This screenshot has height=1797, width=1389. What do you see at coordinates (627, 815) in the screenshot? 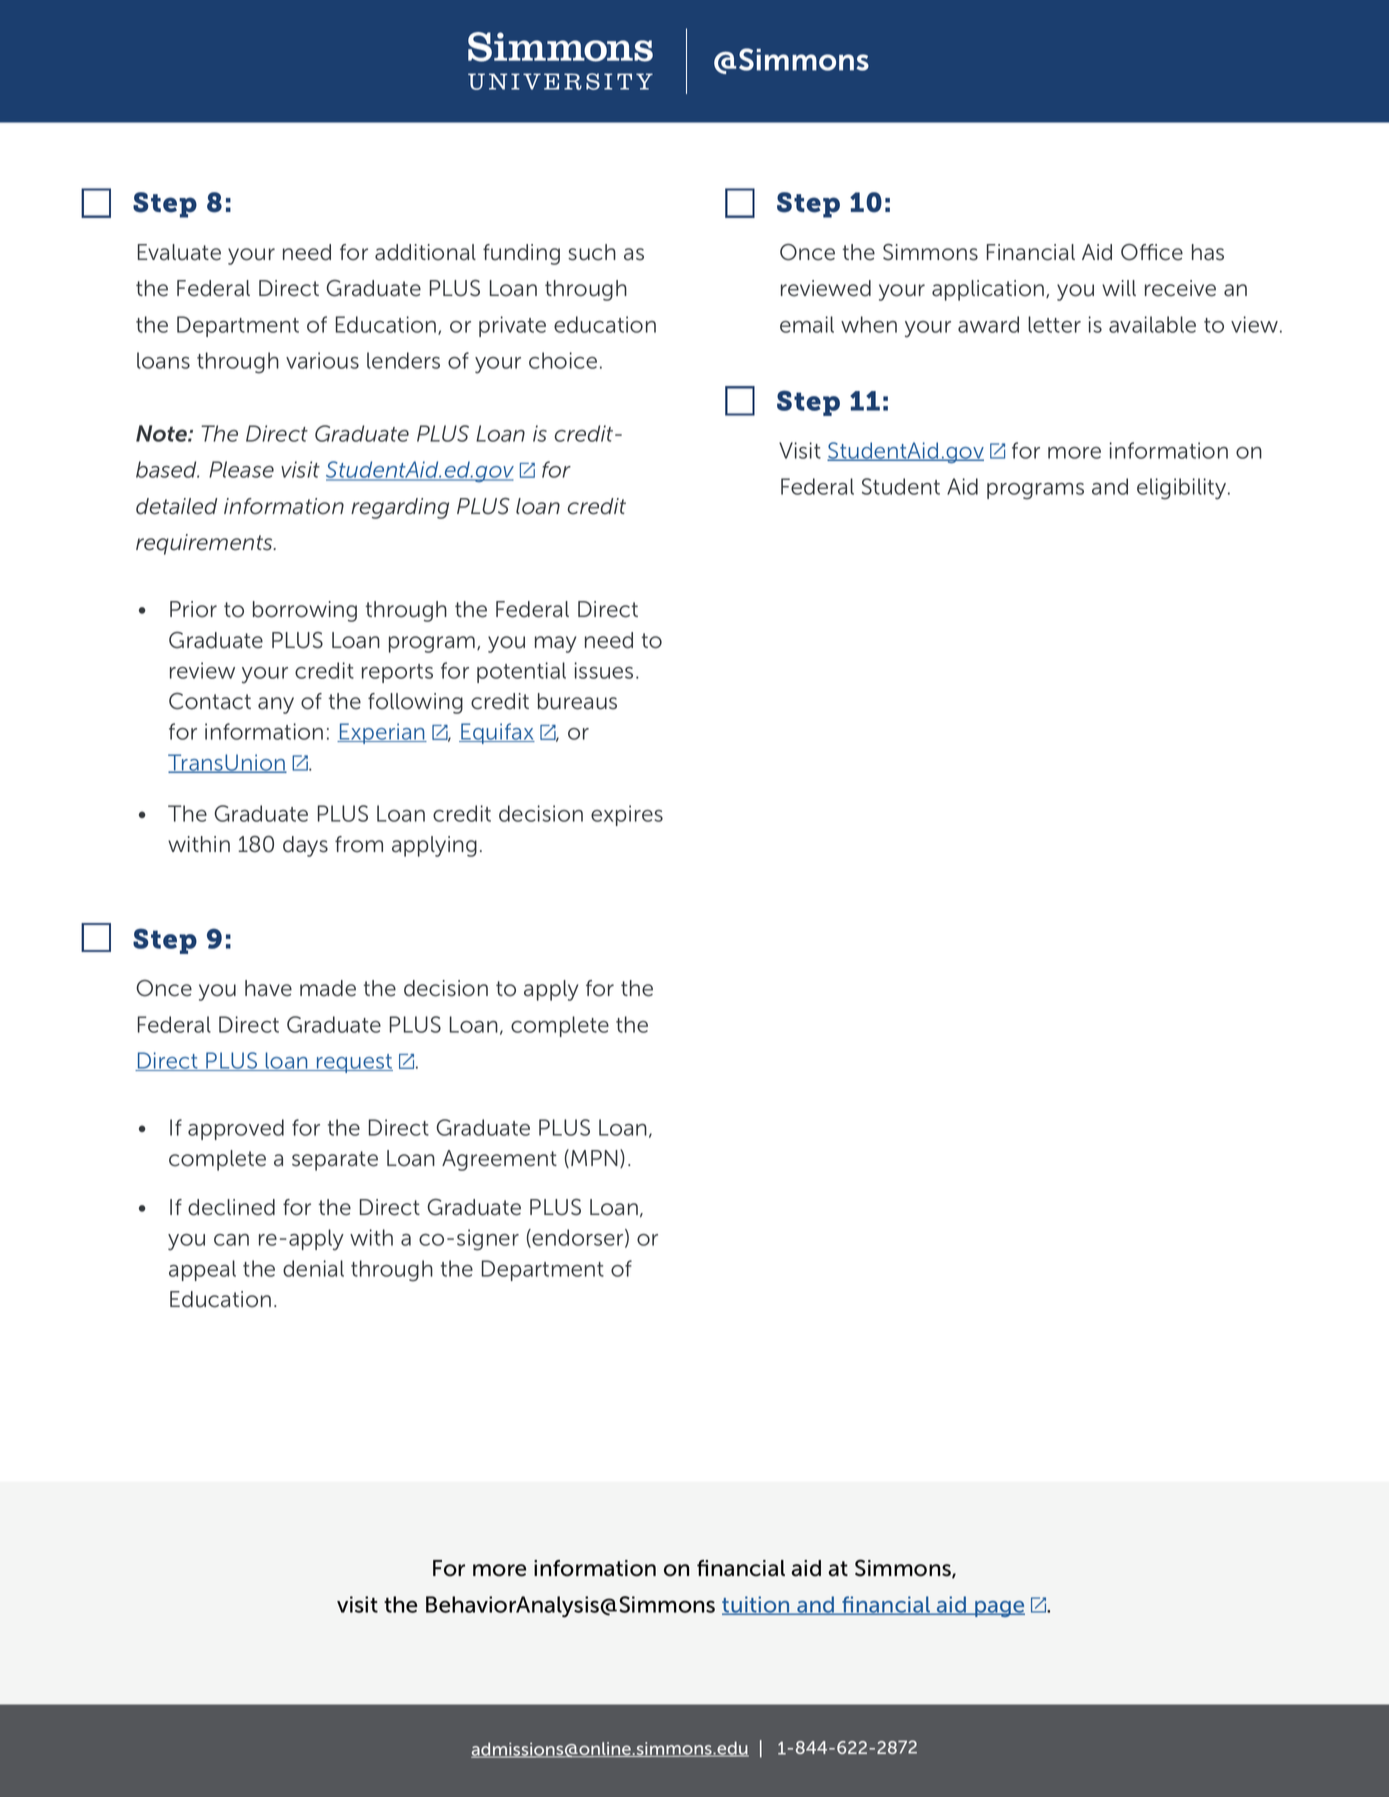
I see `expires` at bounding box center [627, 815].
